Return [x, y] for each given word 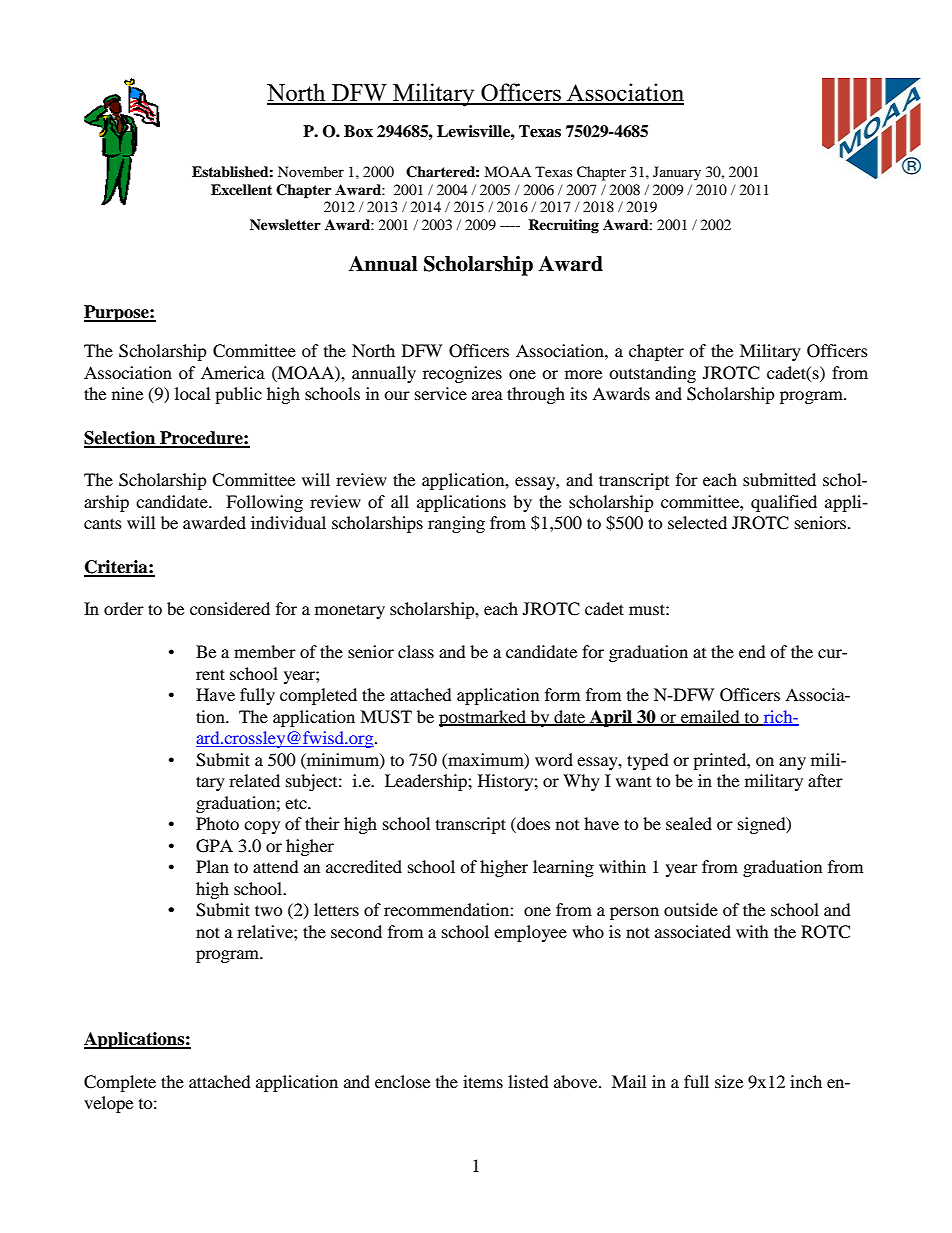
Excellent [241, 189]
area [487, 395]
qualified [784, 503]
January [677, 173]
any [792, 763]
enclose [402, 1081]
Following [264, 503]
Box [358, 131]
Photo [217, 823]
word [554, 759]
